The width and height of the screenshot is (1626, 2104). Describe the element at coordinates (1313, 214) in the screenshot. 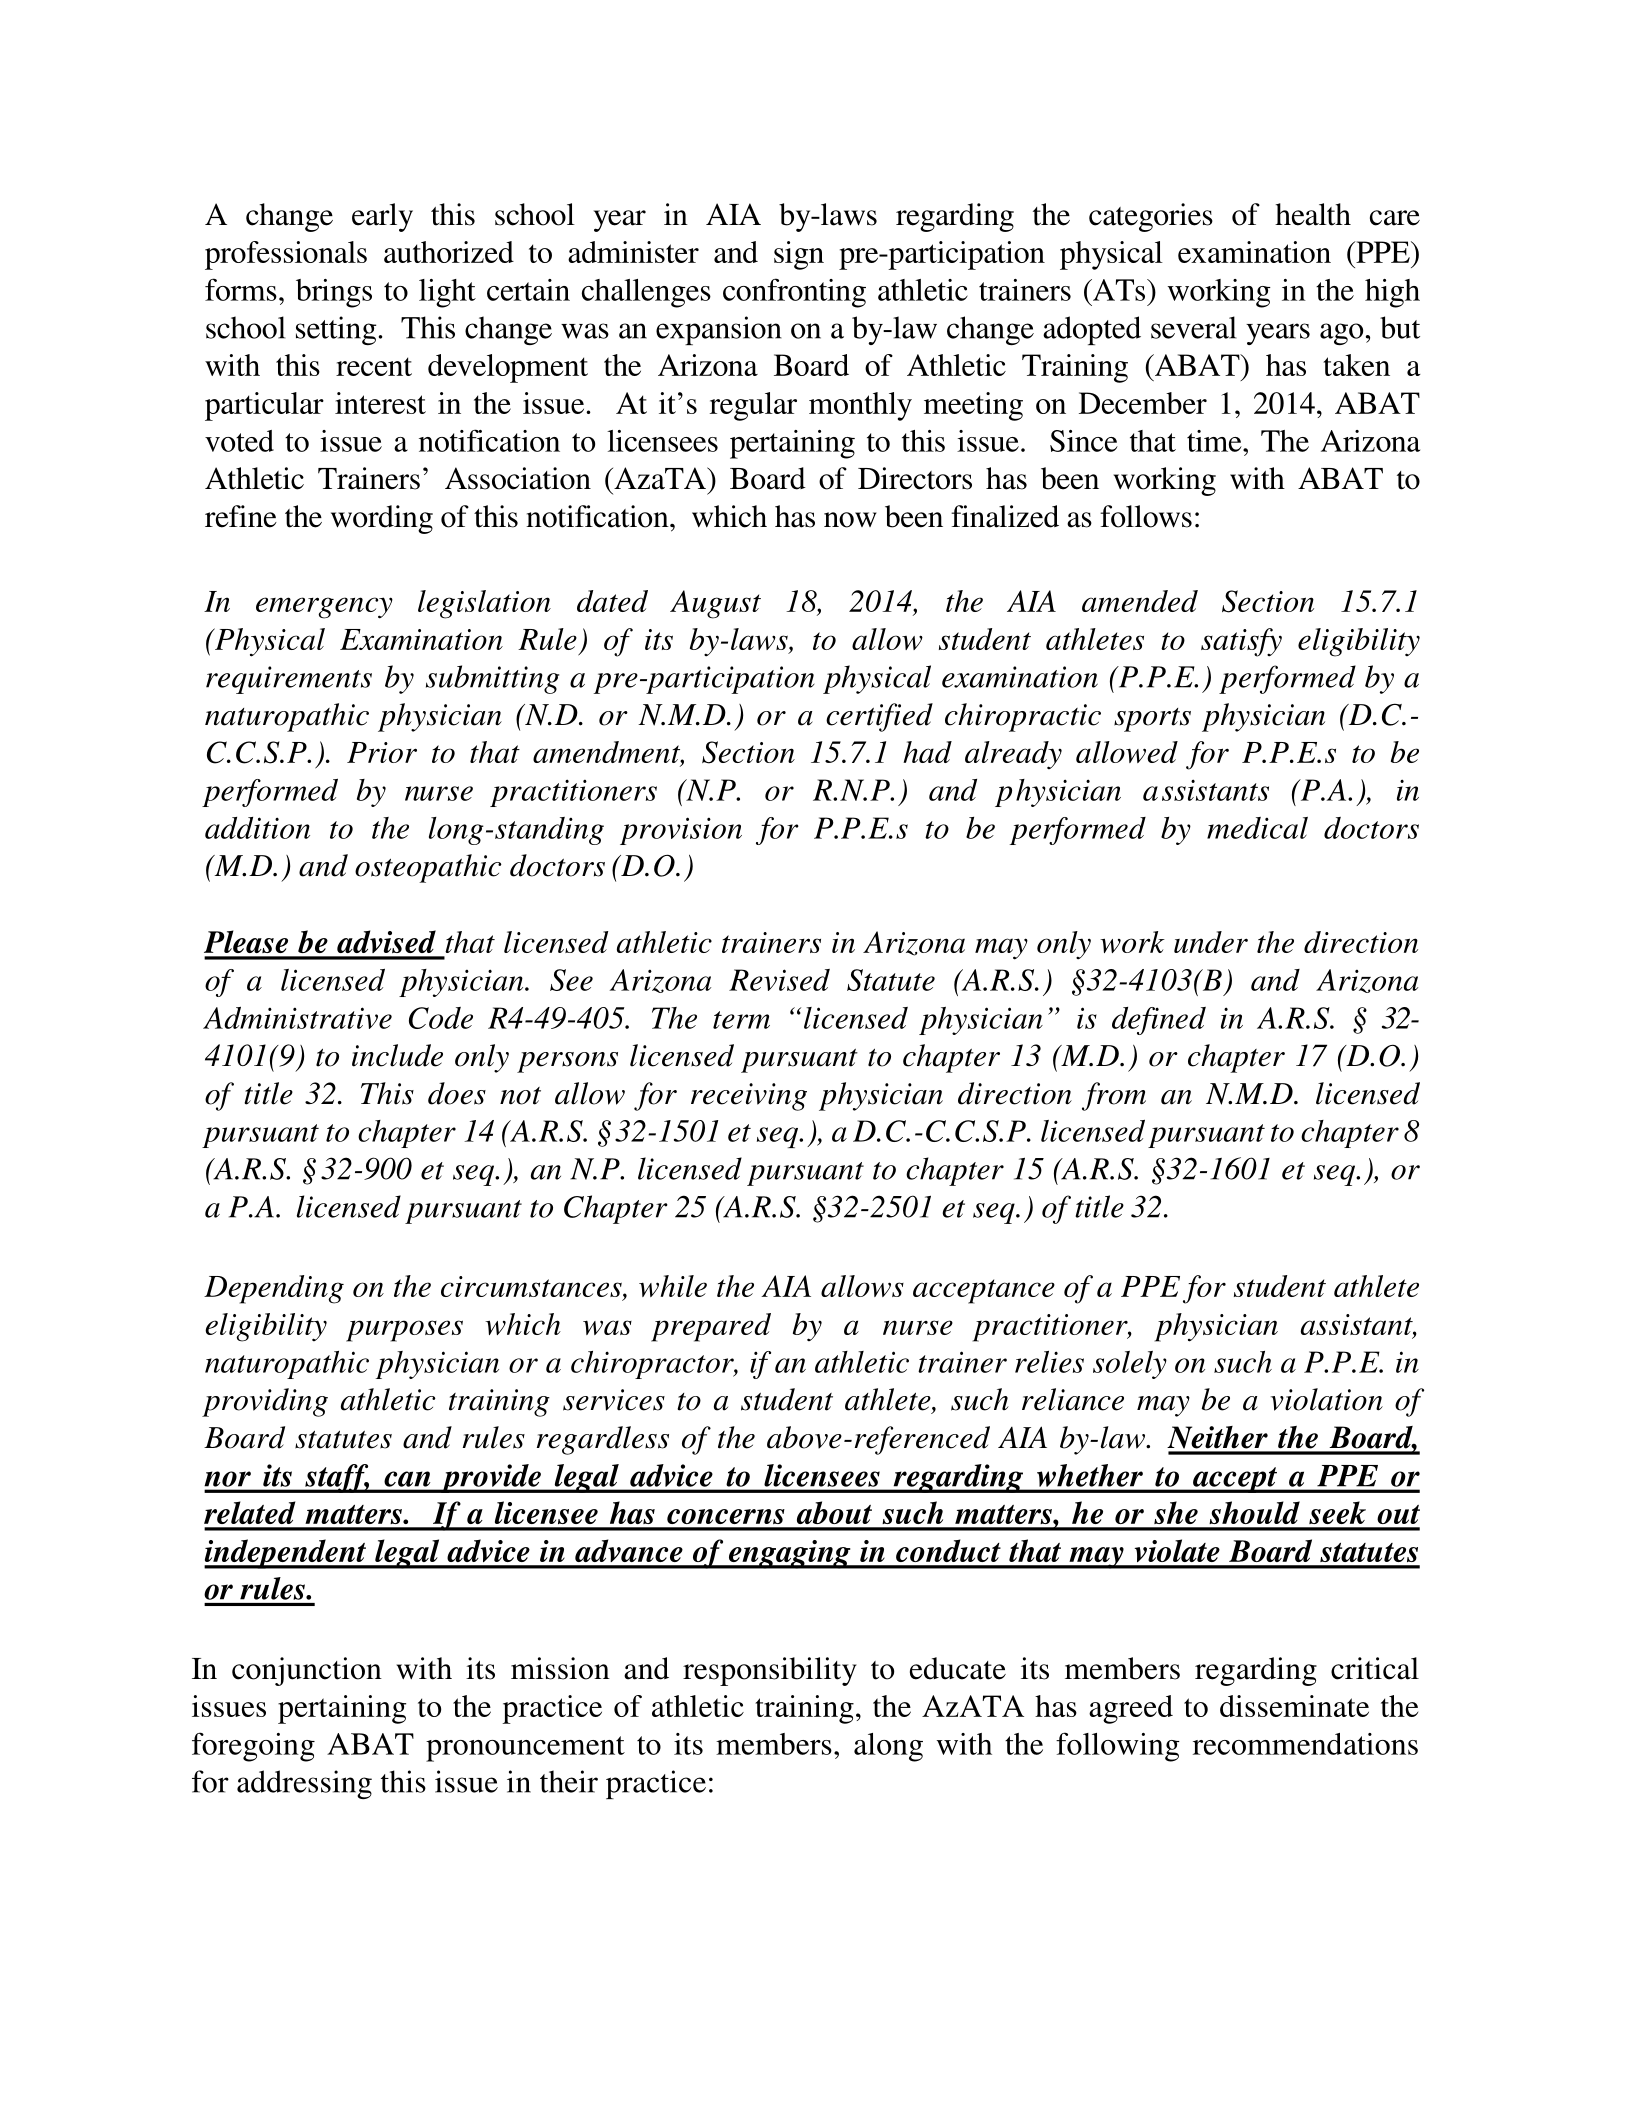

I see `health` at that location.
